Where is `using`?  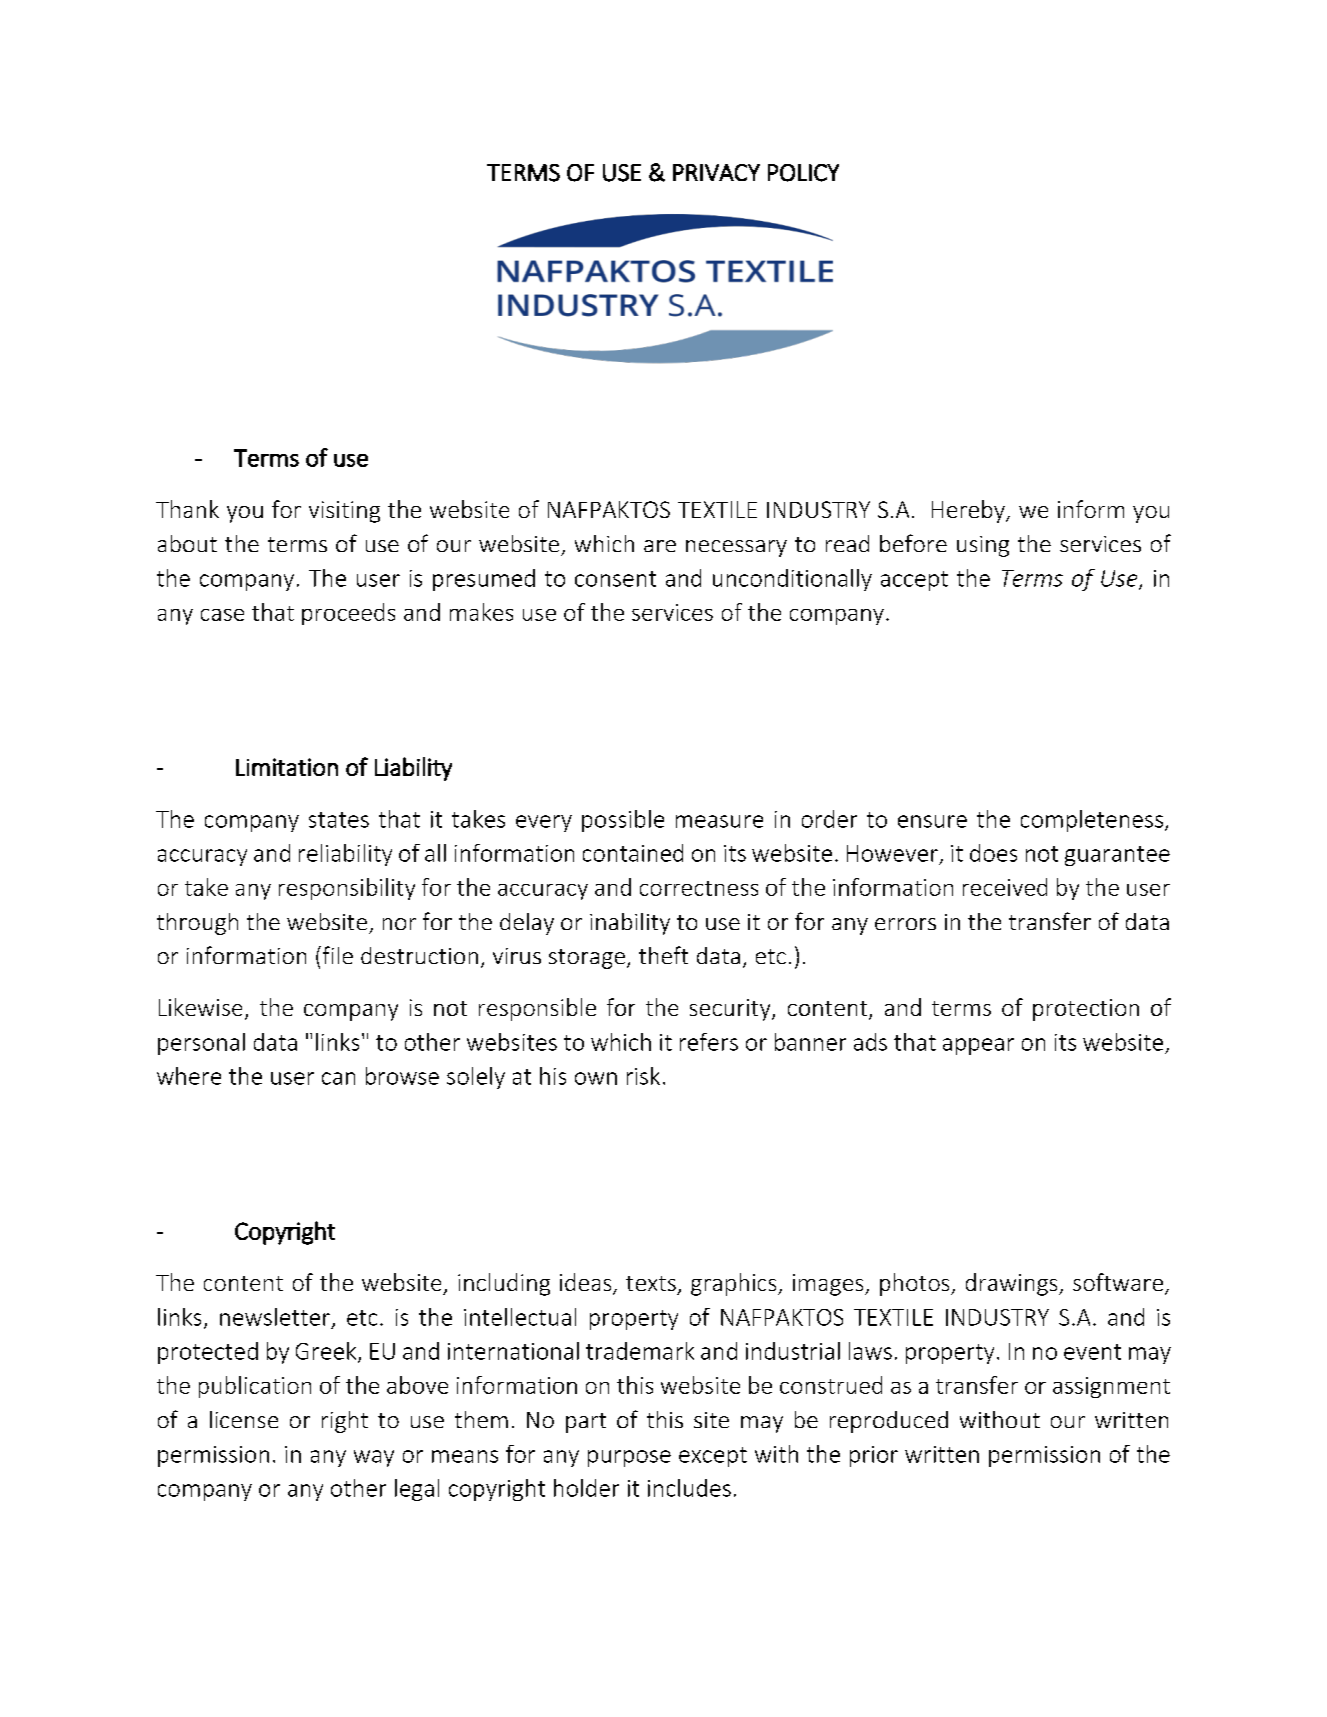
using is located at coordinates (983, 546).
